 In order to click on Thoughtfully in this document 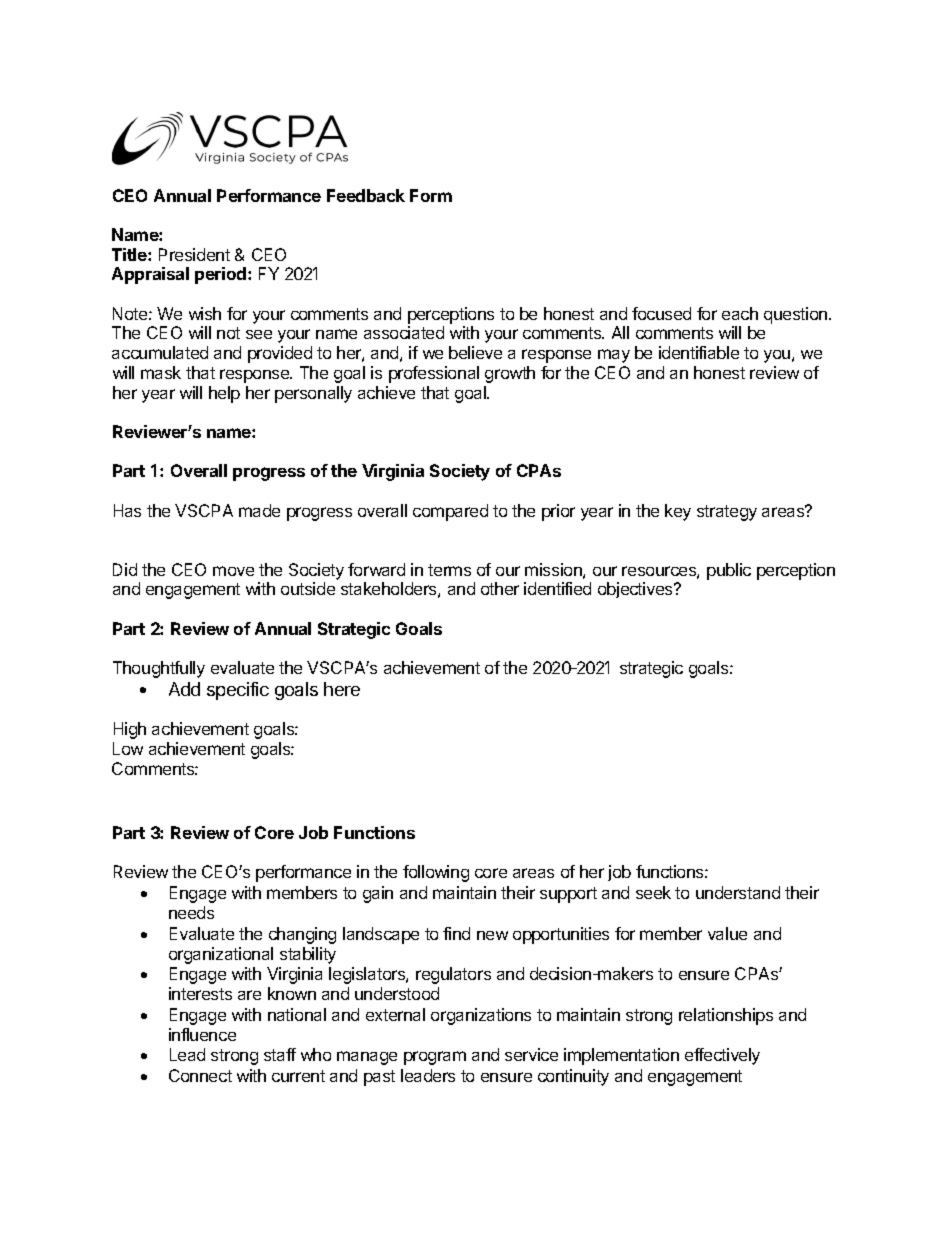, I will do `click(159, 669)`.
